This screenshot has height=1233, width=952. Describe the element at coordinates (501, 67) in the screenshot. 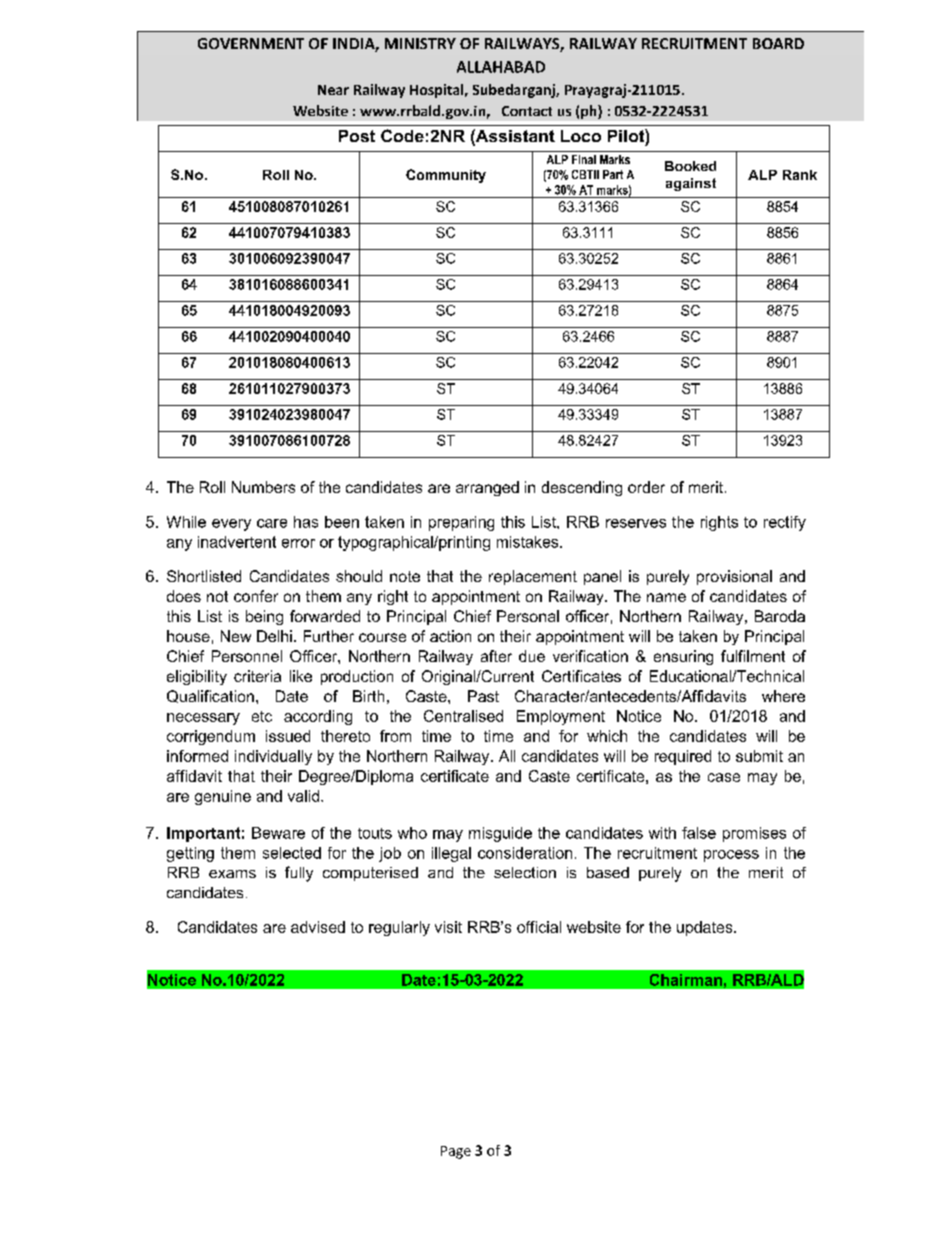

I see `ALLAHABAD` at that location.
